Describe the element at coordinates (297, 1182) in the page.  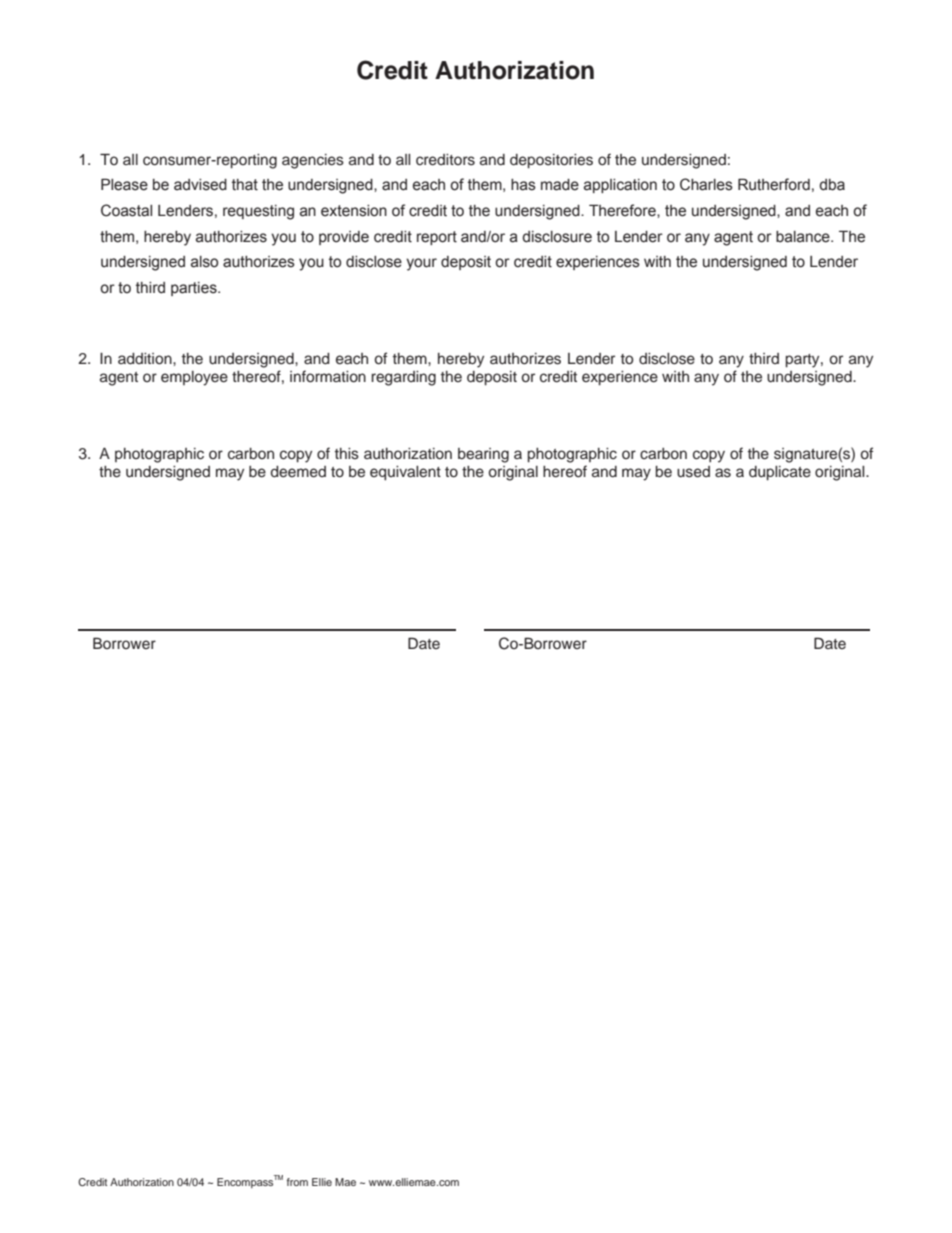
I see `from` at that location.
